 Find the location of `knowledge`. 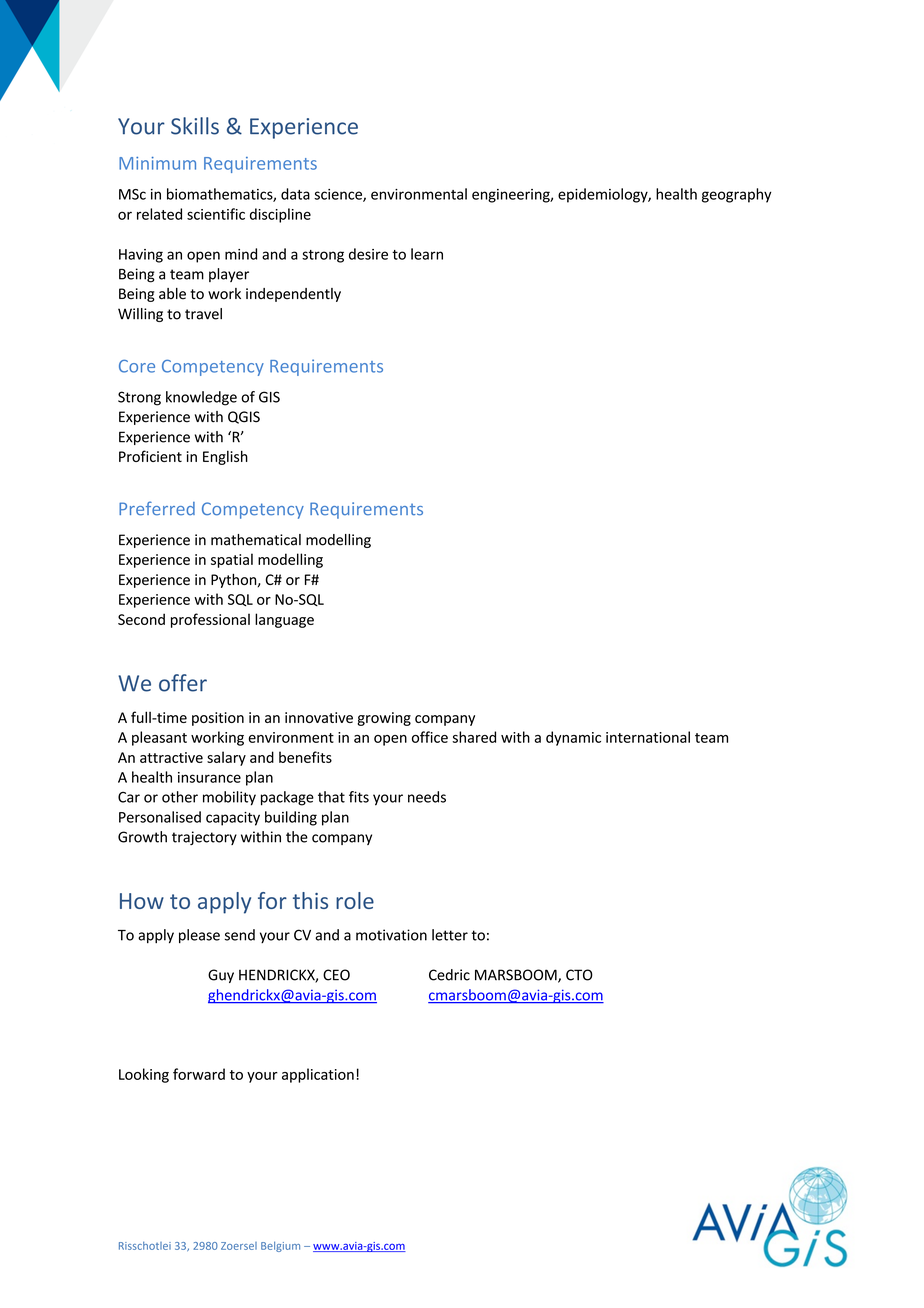

knowledge is located at coordinates (201, 398).
